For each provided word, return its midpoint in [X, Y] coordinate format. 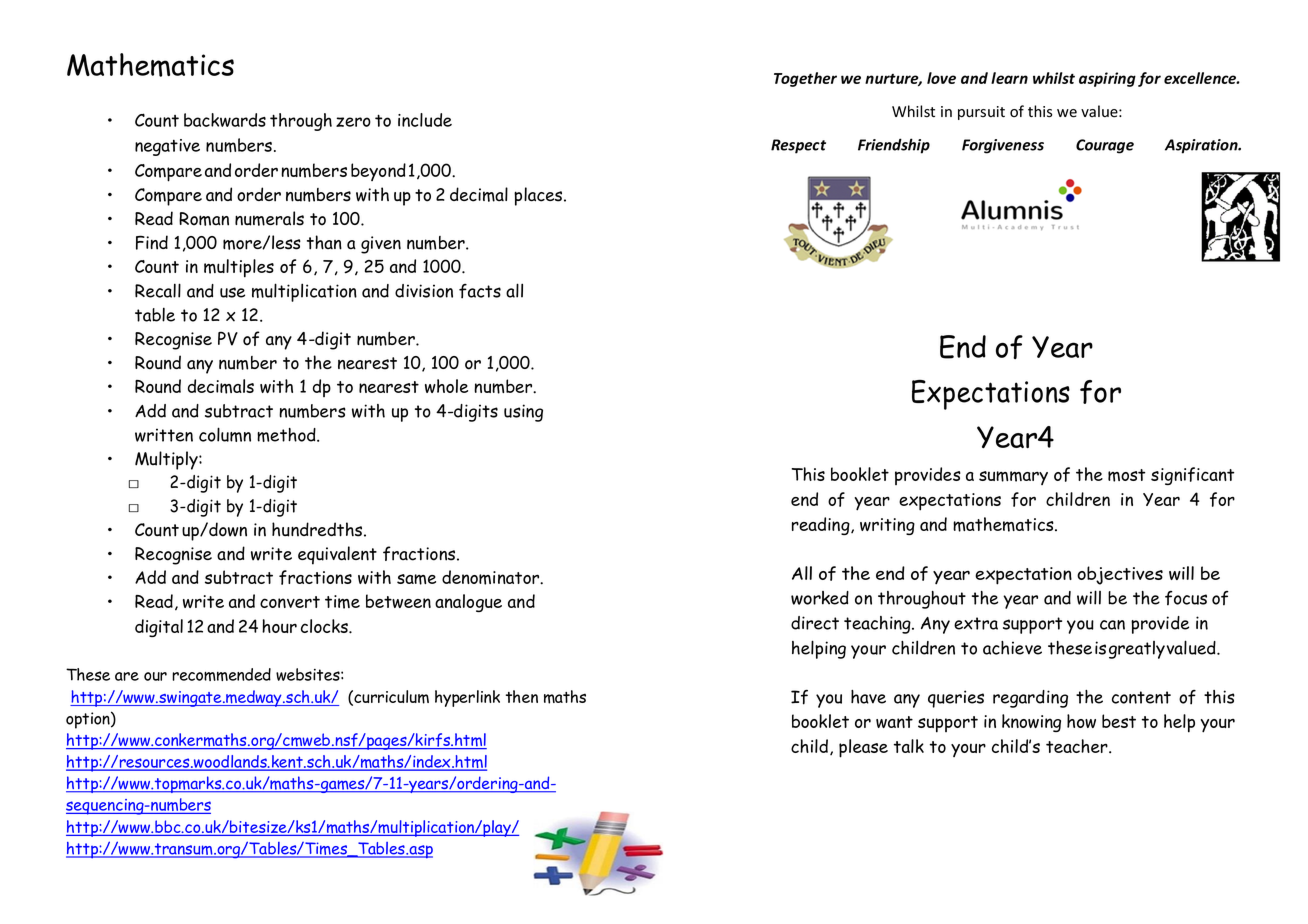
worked [820, 598]
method [287, 435]
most [1126, 475]
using [523, 413]
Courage [1105, 146]
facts [480, 291]
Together [805, 79]
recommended [221, 674]
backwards [225, 120]
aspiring [1107, 79]
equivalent [337, 555]
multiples [239, 268]
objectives [1120, 575]
